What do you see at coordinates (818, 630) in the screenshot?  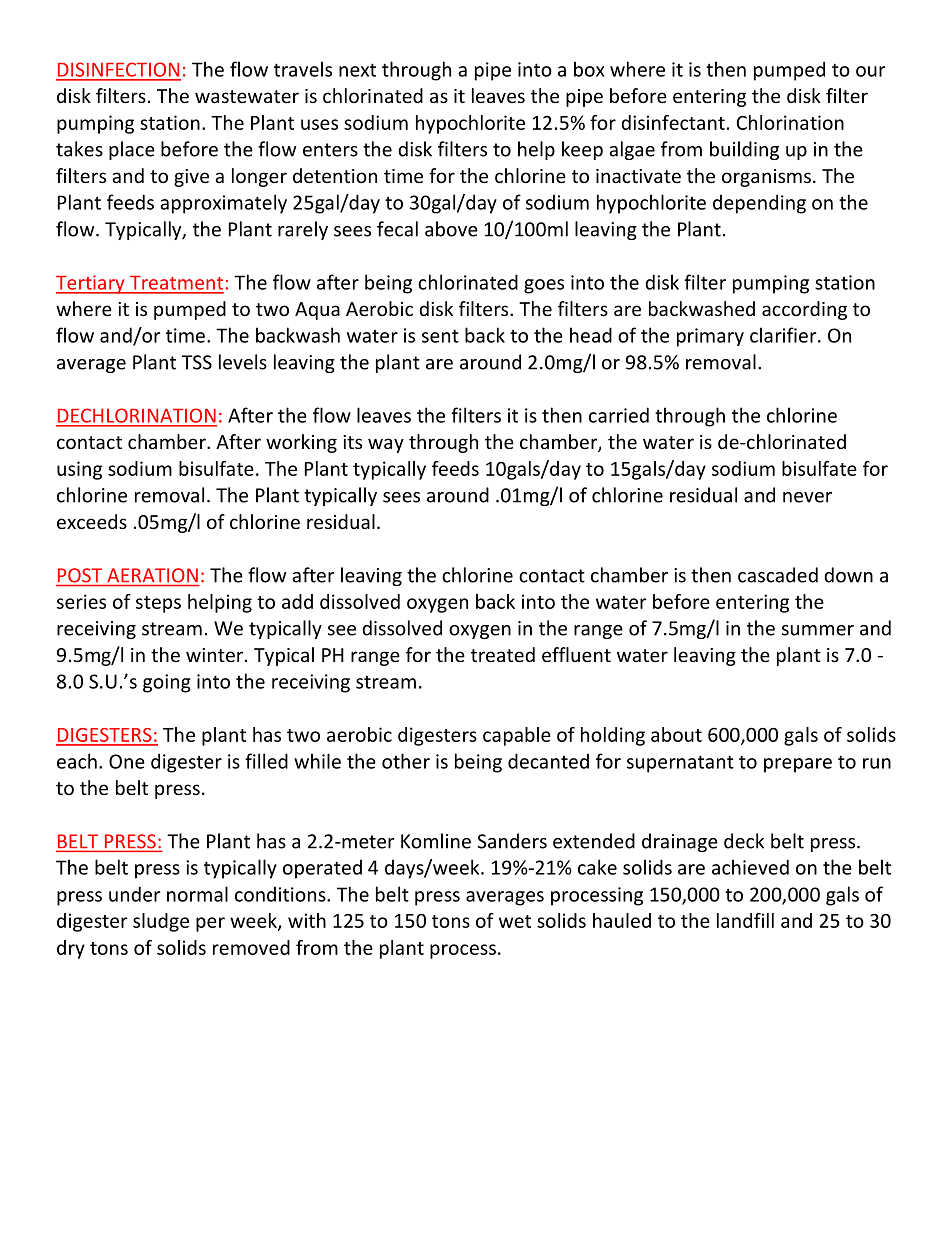 I see `summer` at bounding box center [818, 630].
